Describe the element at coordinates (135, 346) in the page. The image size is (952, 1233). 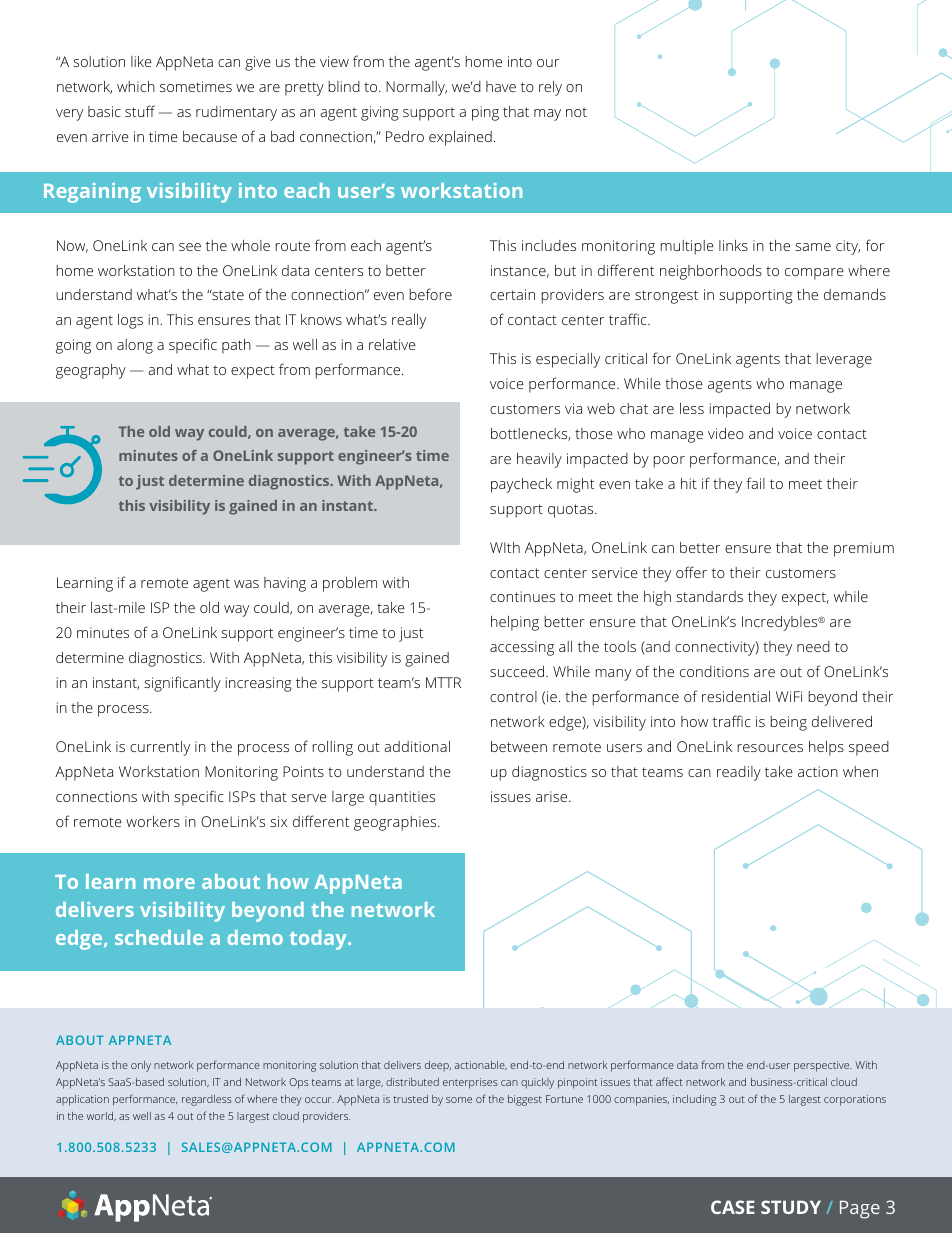
I see `along` at that location.
